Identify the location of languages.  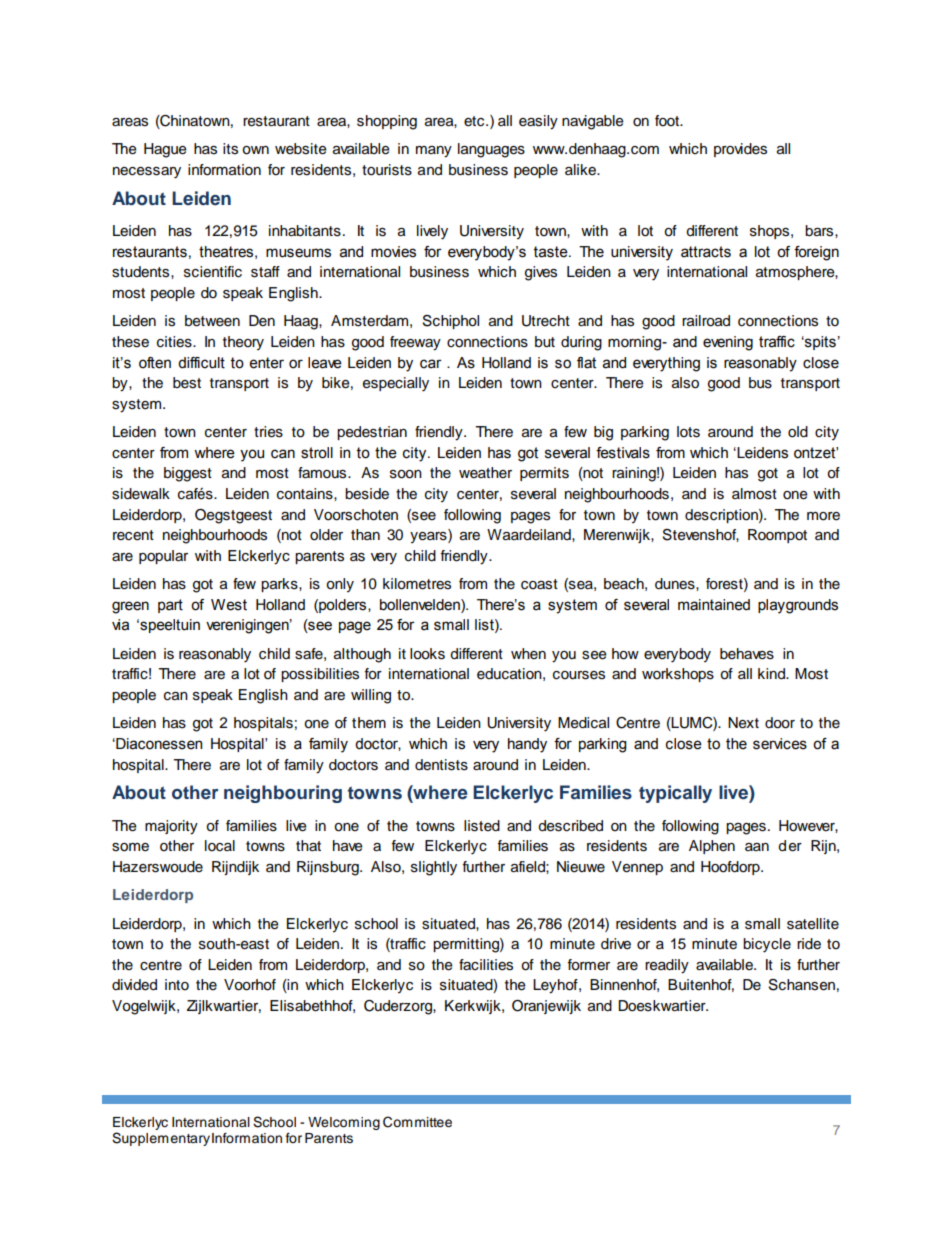
(491, 150).
